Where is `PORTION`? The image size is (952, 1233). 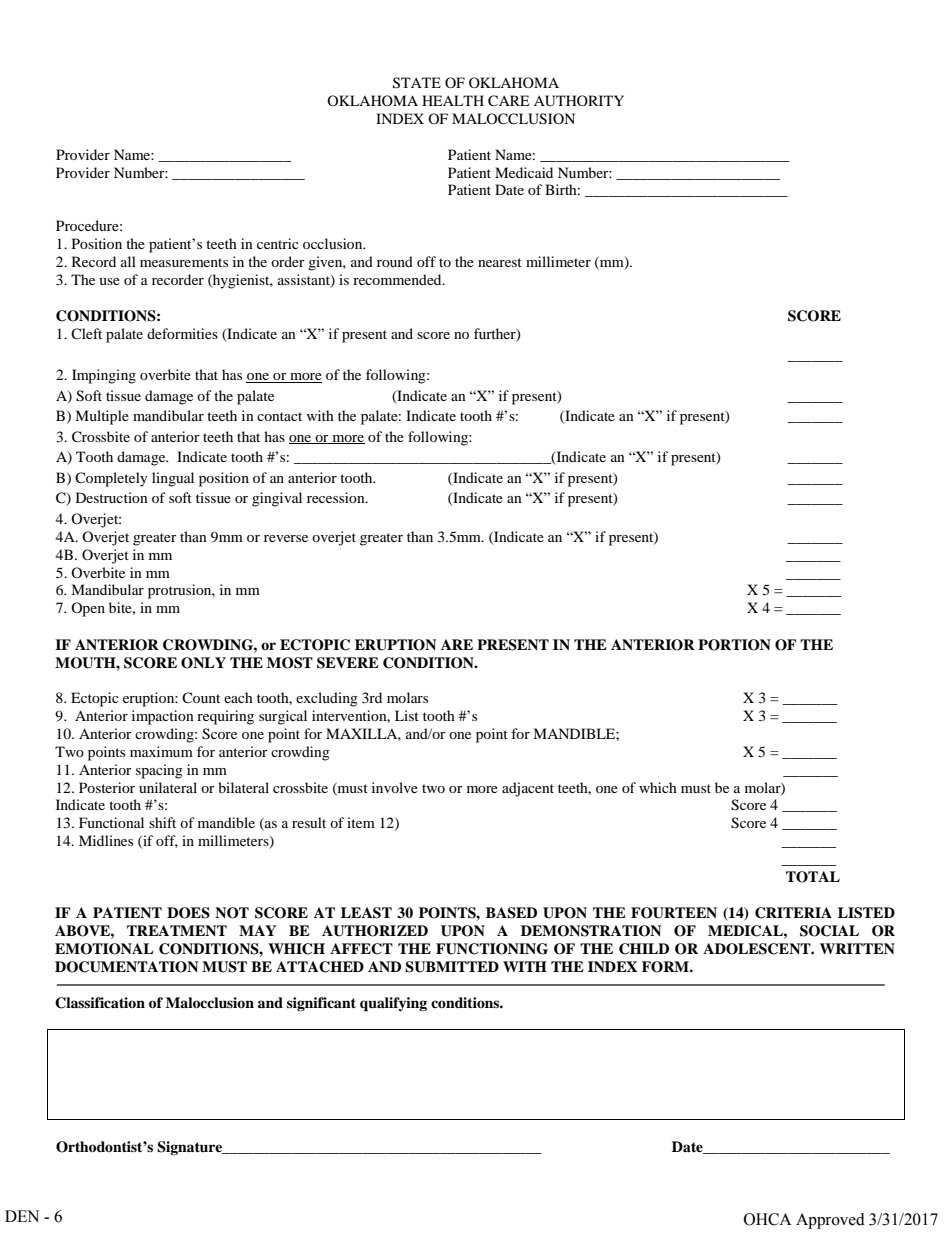 PORTION is located at coordinates (734, 645).
